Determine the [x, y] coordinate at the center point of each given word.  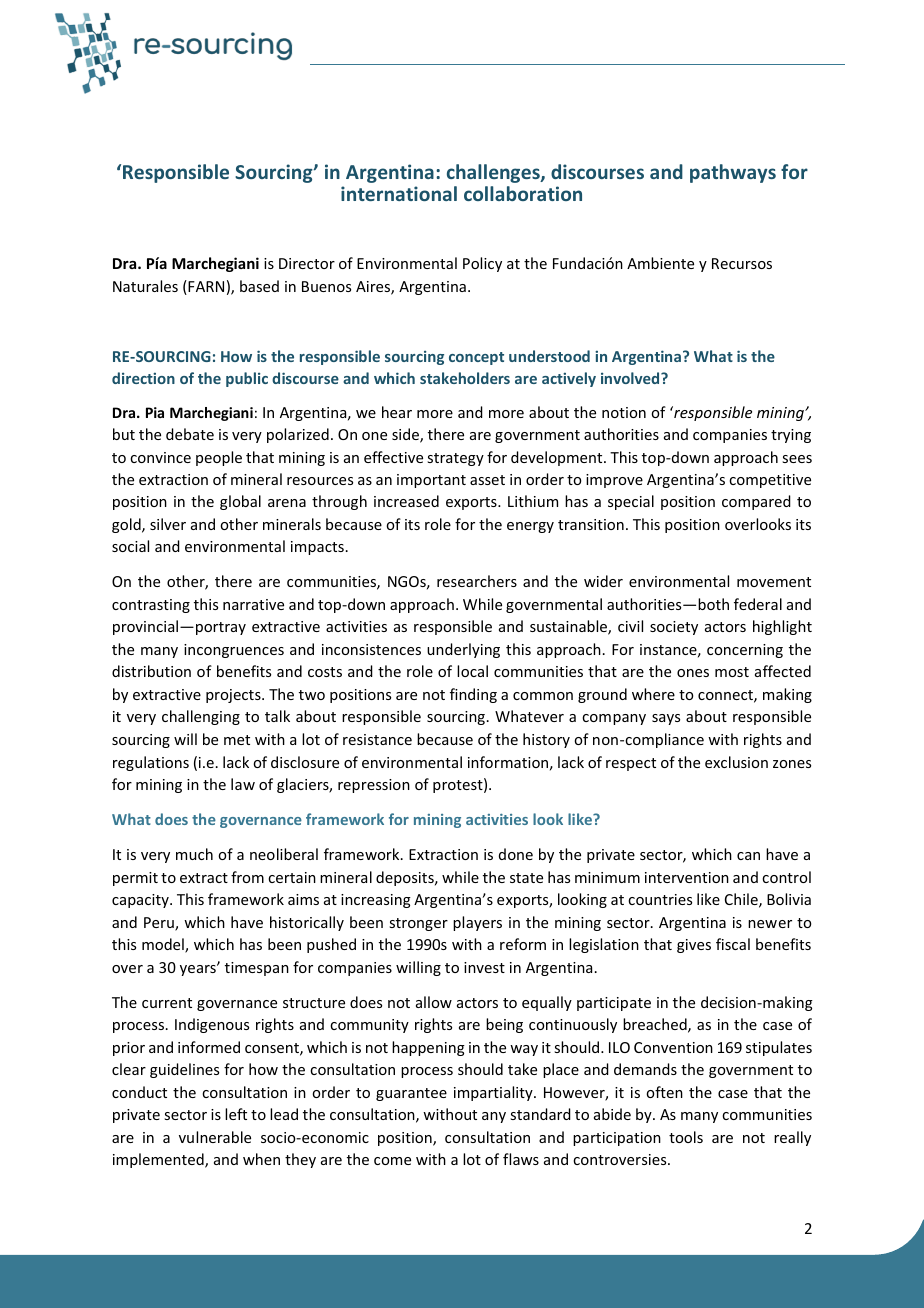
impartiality [494, 1093]
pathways [733, 173]
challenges [494, 173]
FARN [205, 287]
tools [686, 1137]
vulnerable [215, 1137]
